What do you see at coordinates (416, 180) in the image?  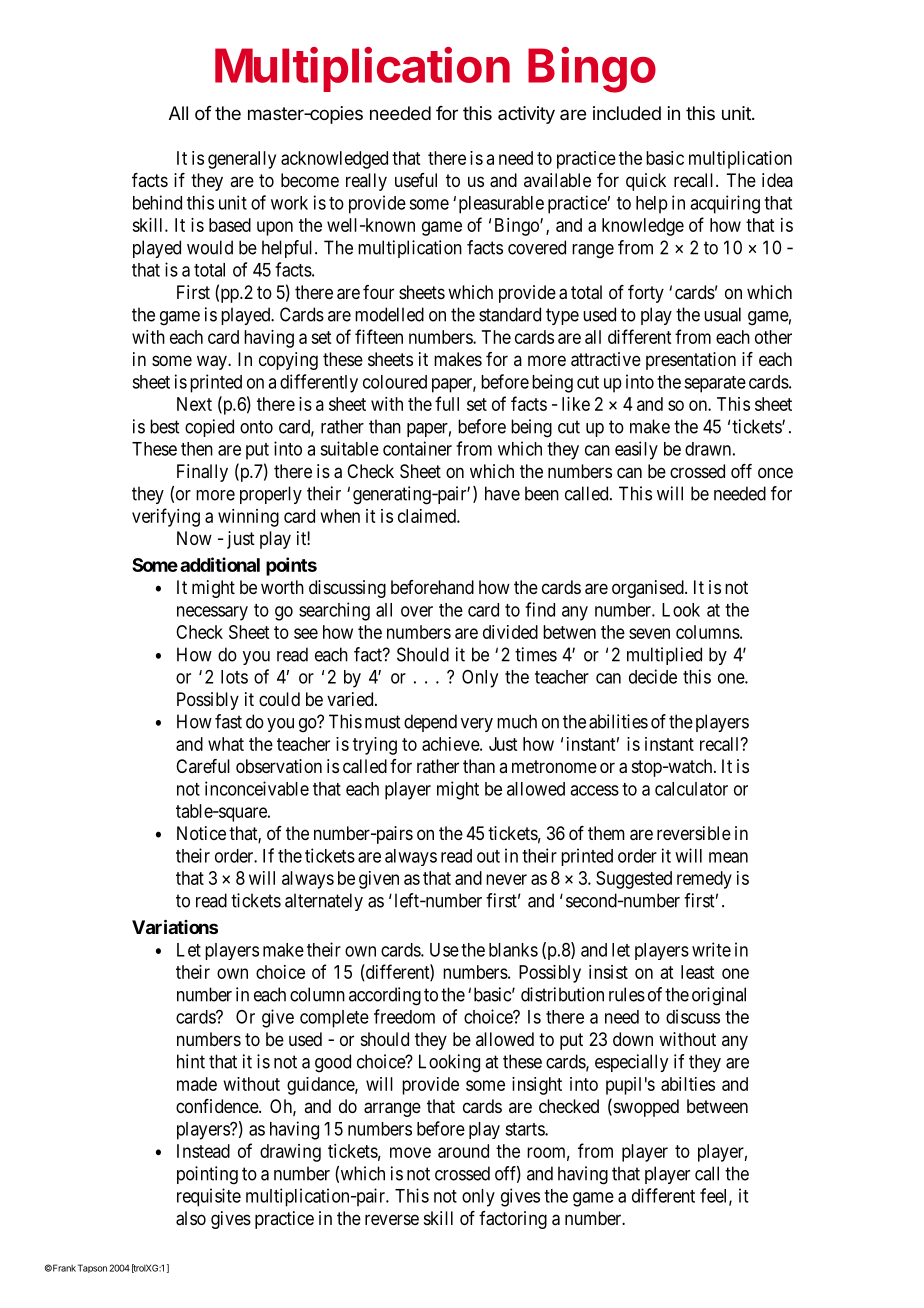 I see `useful` at bounding box center [416, 180].
